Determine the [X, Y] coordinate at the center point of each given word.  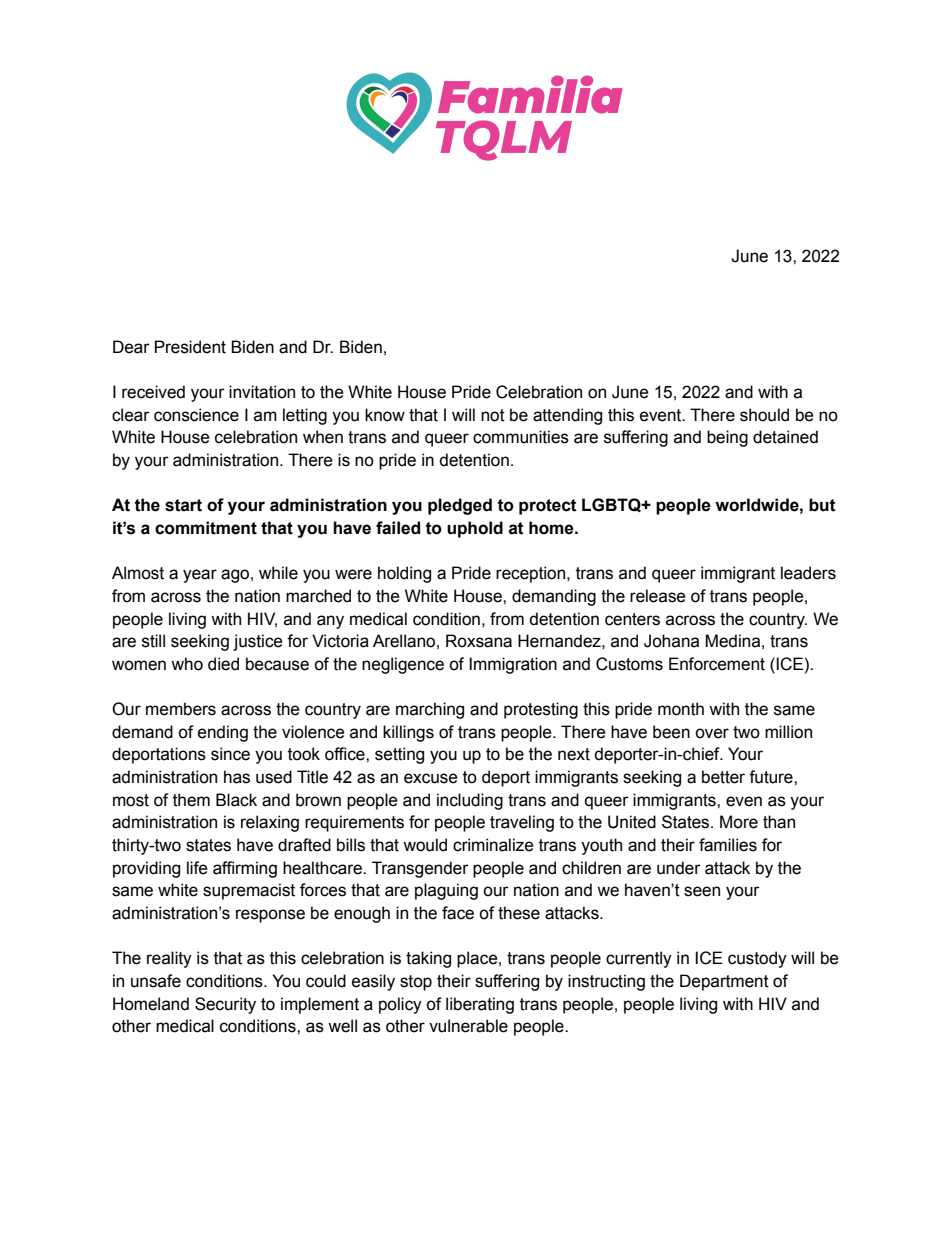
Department [724, 982]
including [470, 801]
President [190, 347]
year [200, 576]
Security [225, 1005]
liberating [480, 1005]
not [493, 415]
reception [532, 574]
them [191, 800]
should [764, 415]
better [723, 777]
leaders [808, 573]
